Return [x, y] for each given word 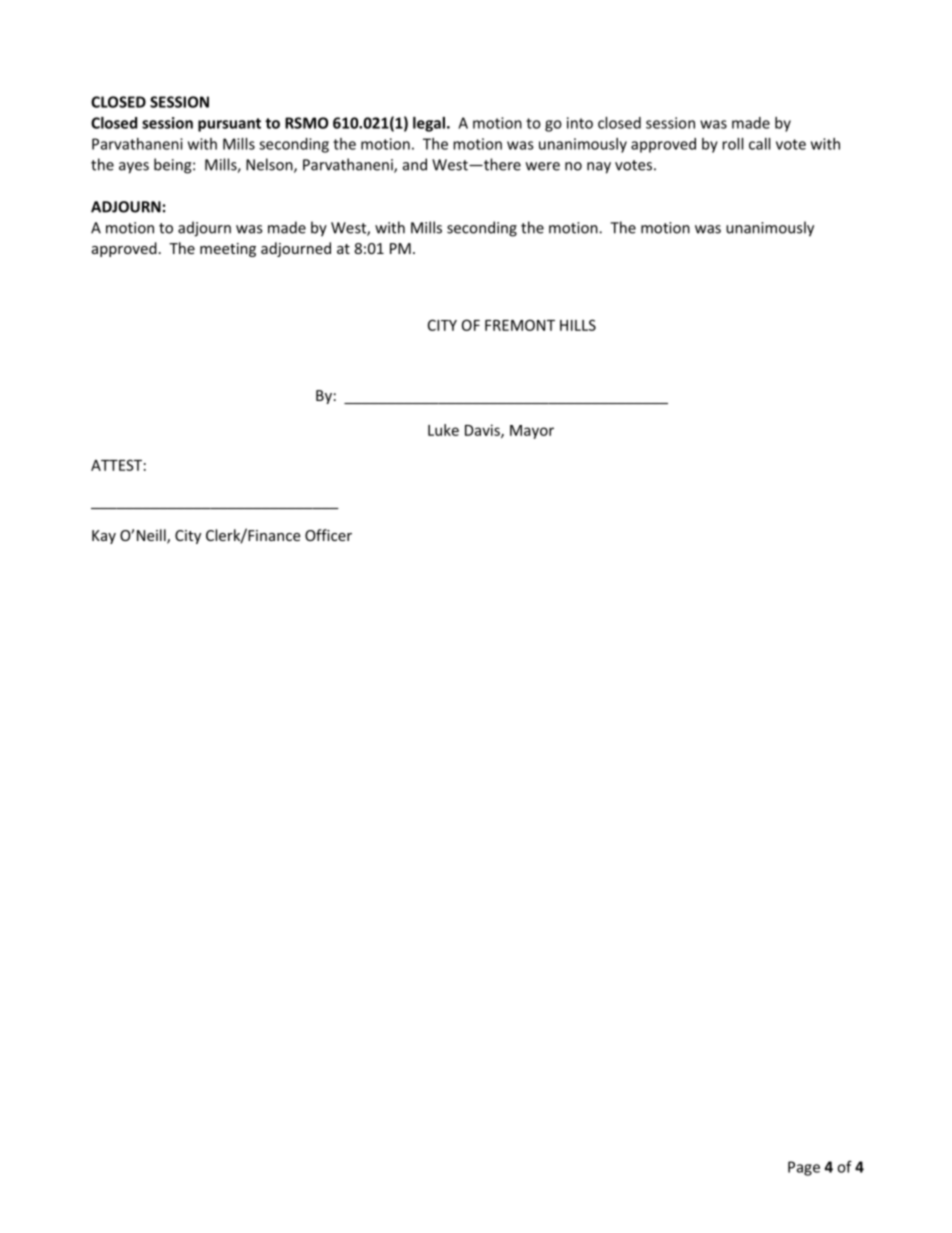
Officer [328, 535]
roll [732, 144]
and [415, 164]
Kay [104, 537]
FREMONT [520, 325]
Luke [443, 430]
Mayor [532, 432]
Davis [483, 431]
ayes [134, 168]
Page [804, 1168]
